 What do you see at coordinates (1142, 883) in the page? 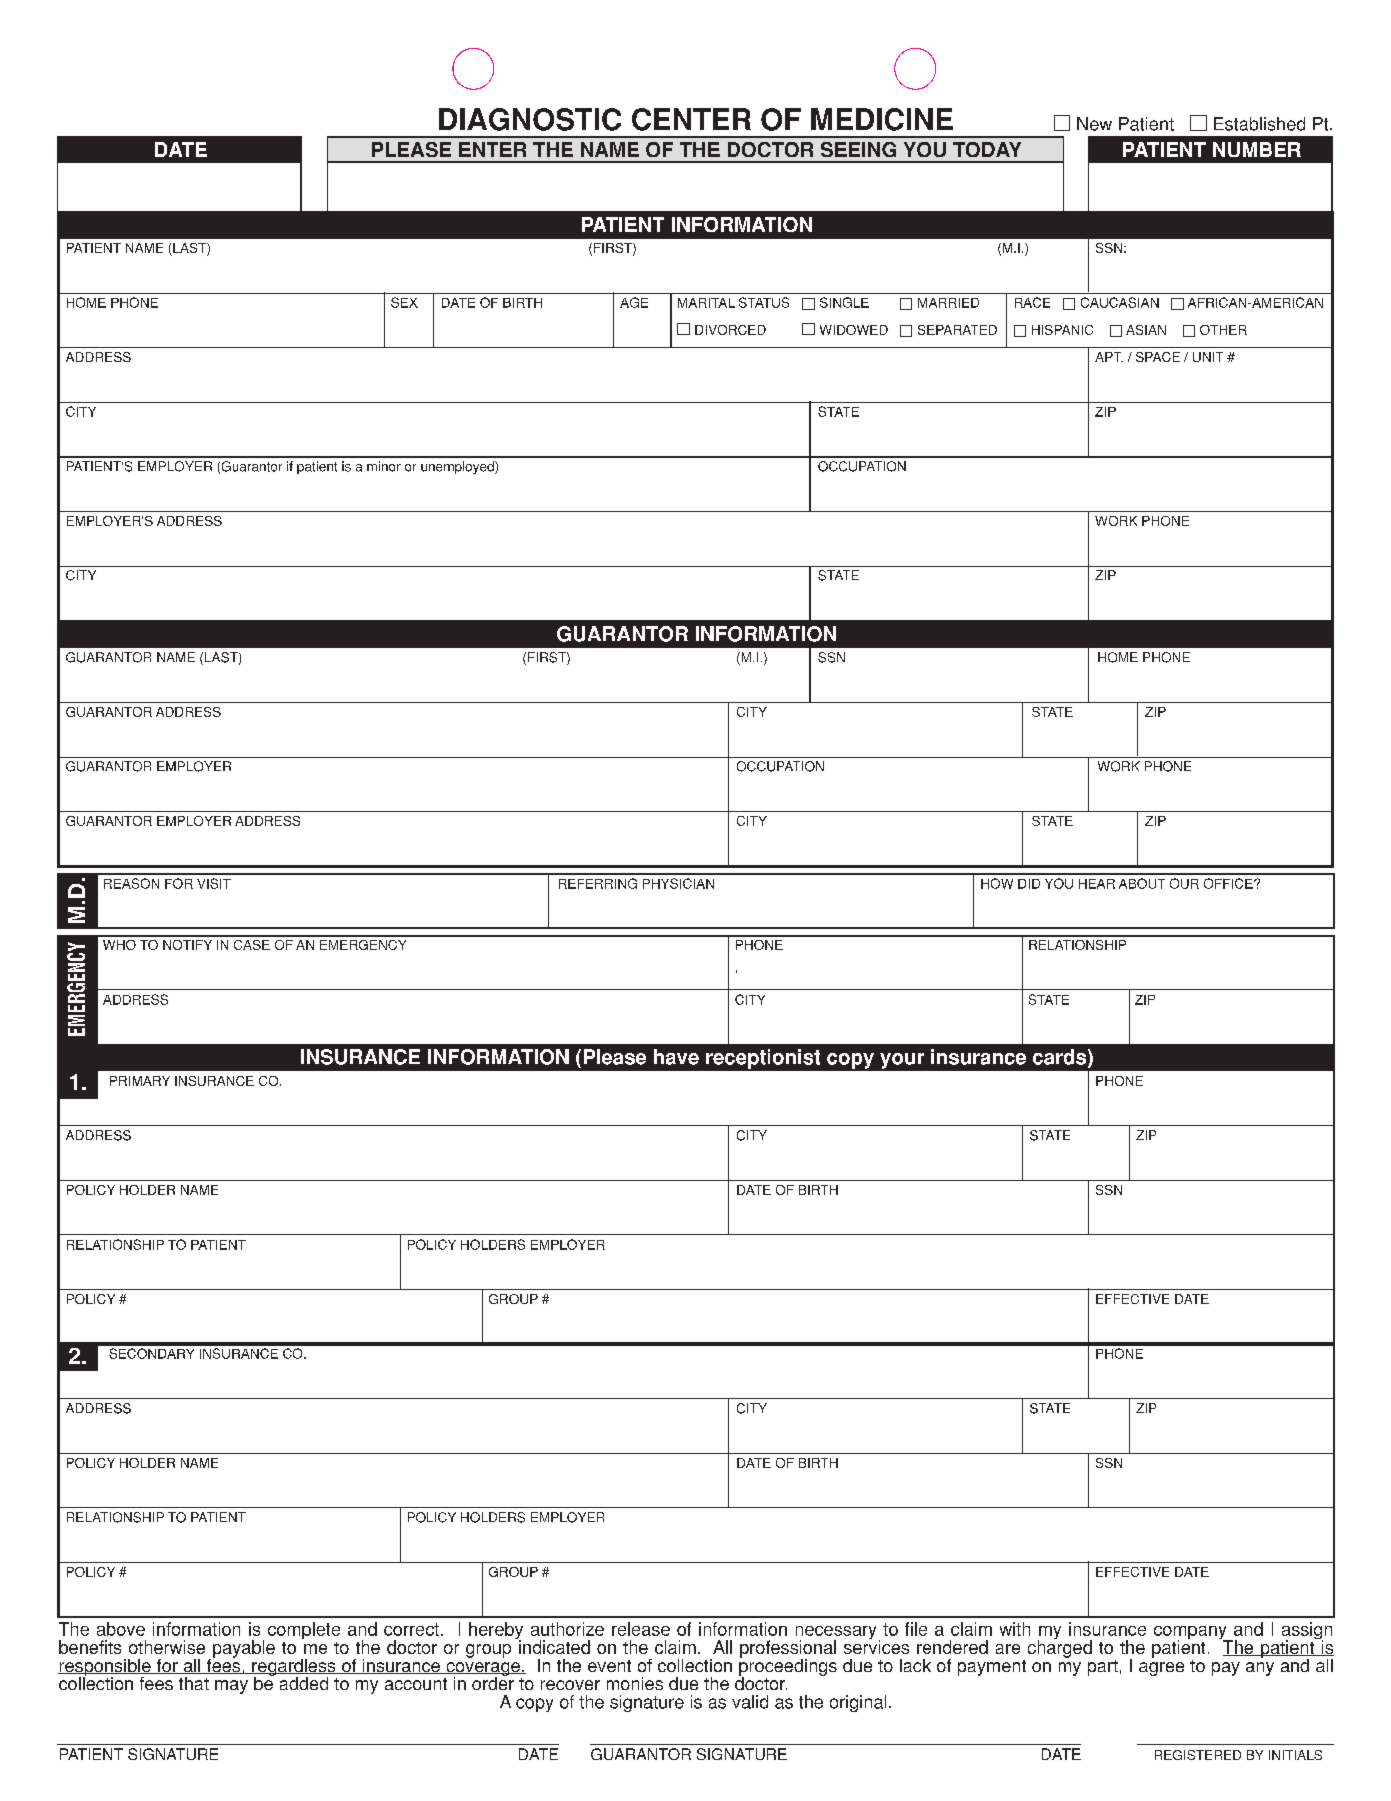
I see `ABOUT` at bounding box center [1142, 883].
